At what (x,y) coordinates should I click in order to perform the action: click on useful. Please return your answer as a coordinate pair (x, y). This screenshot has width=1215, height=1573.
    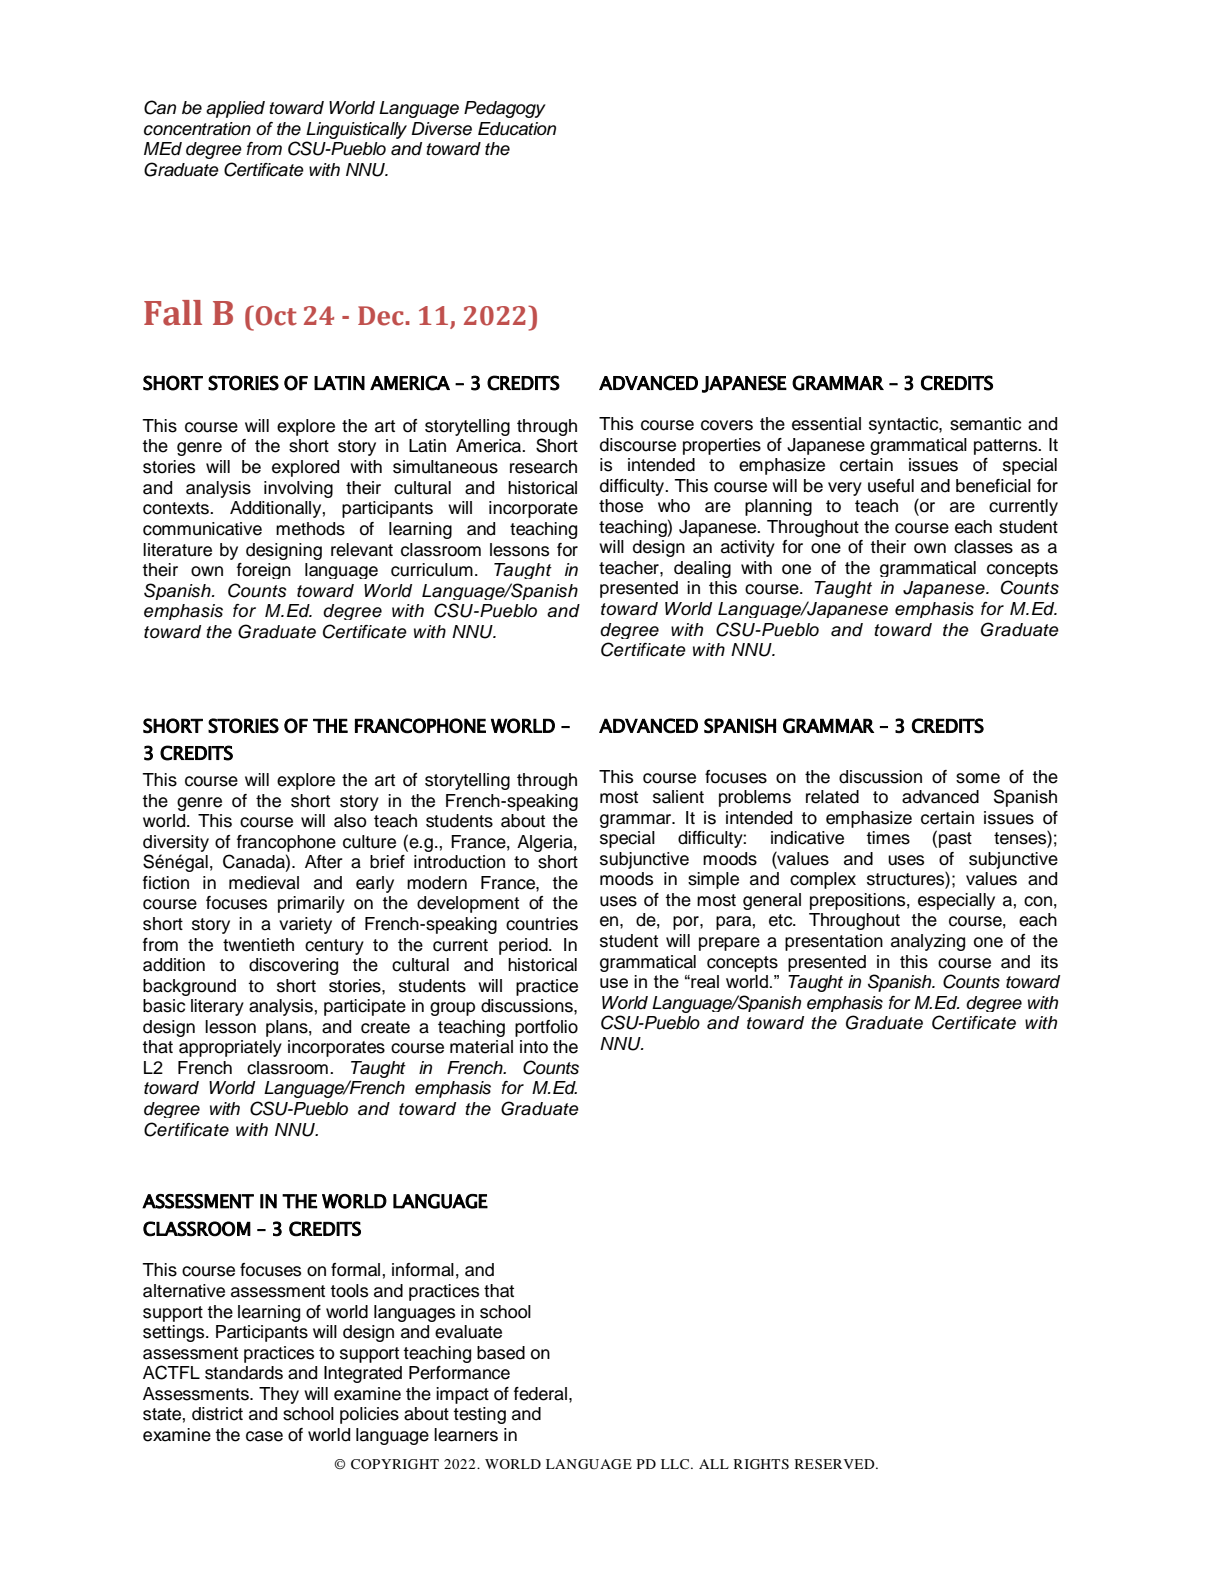
    Looking at the image, I should click on (891, 486).
